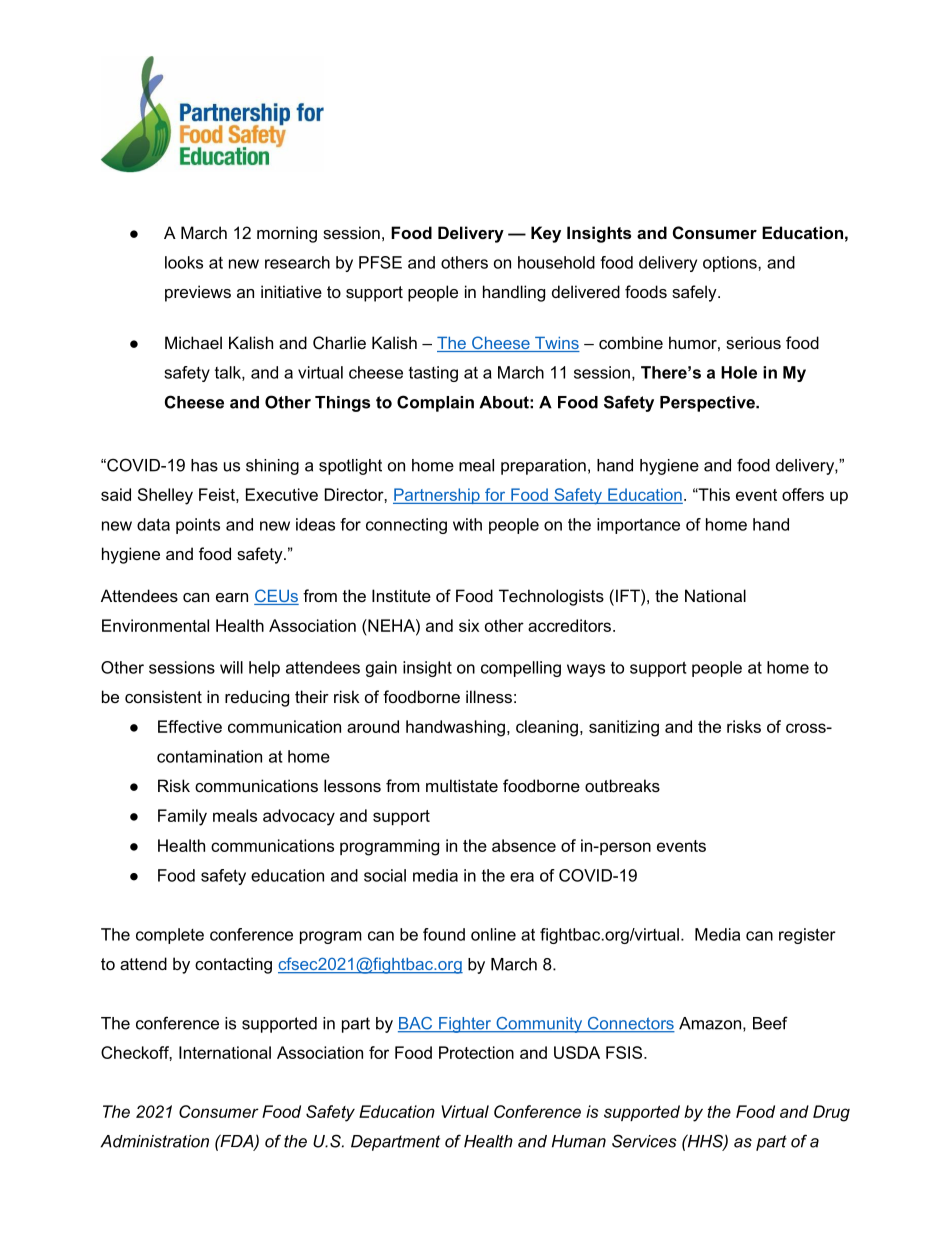 This page has height=1233, width=952. What do you see at coordinates (524, 845) in the page?
I see `absence` at bounding box center [524, 845].
